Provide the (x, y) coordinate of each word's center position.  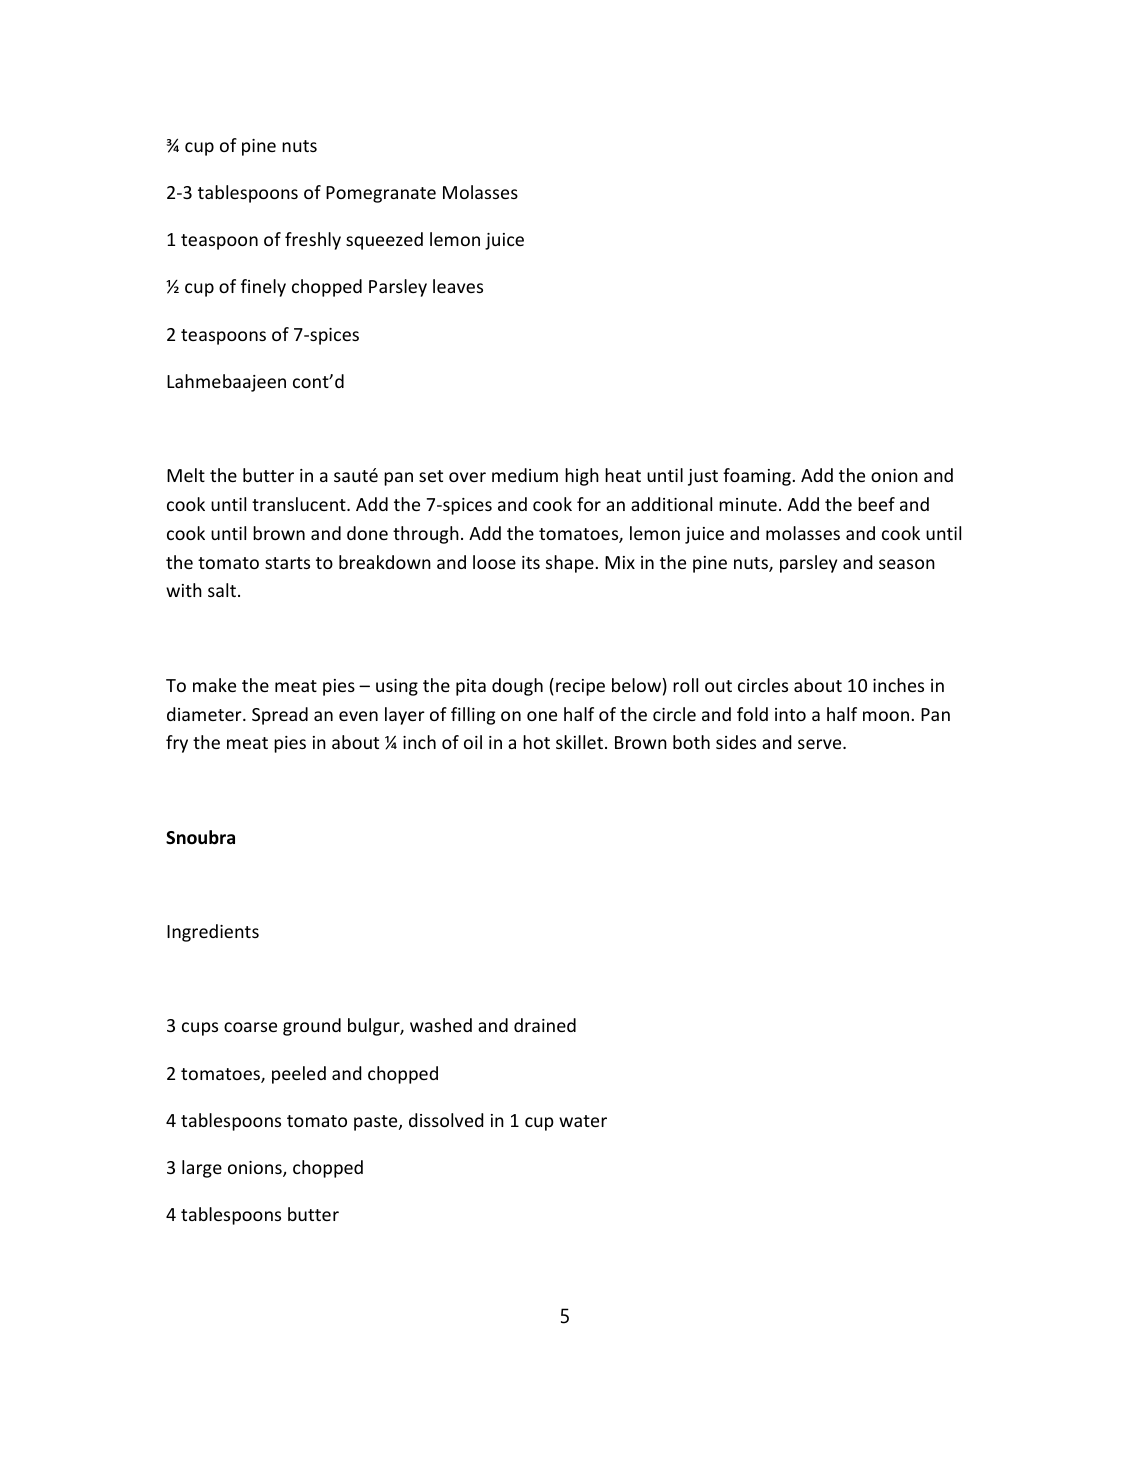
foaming (757, 477)
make (214, 685)
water (583, 1121)
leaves (458, 286)
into (790, 714)
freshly (313, 241)
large (202, 1169)
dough (517, 687)
